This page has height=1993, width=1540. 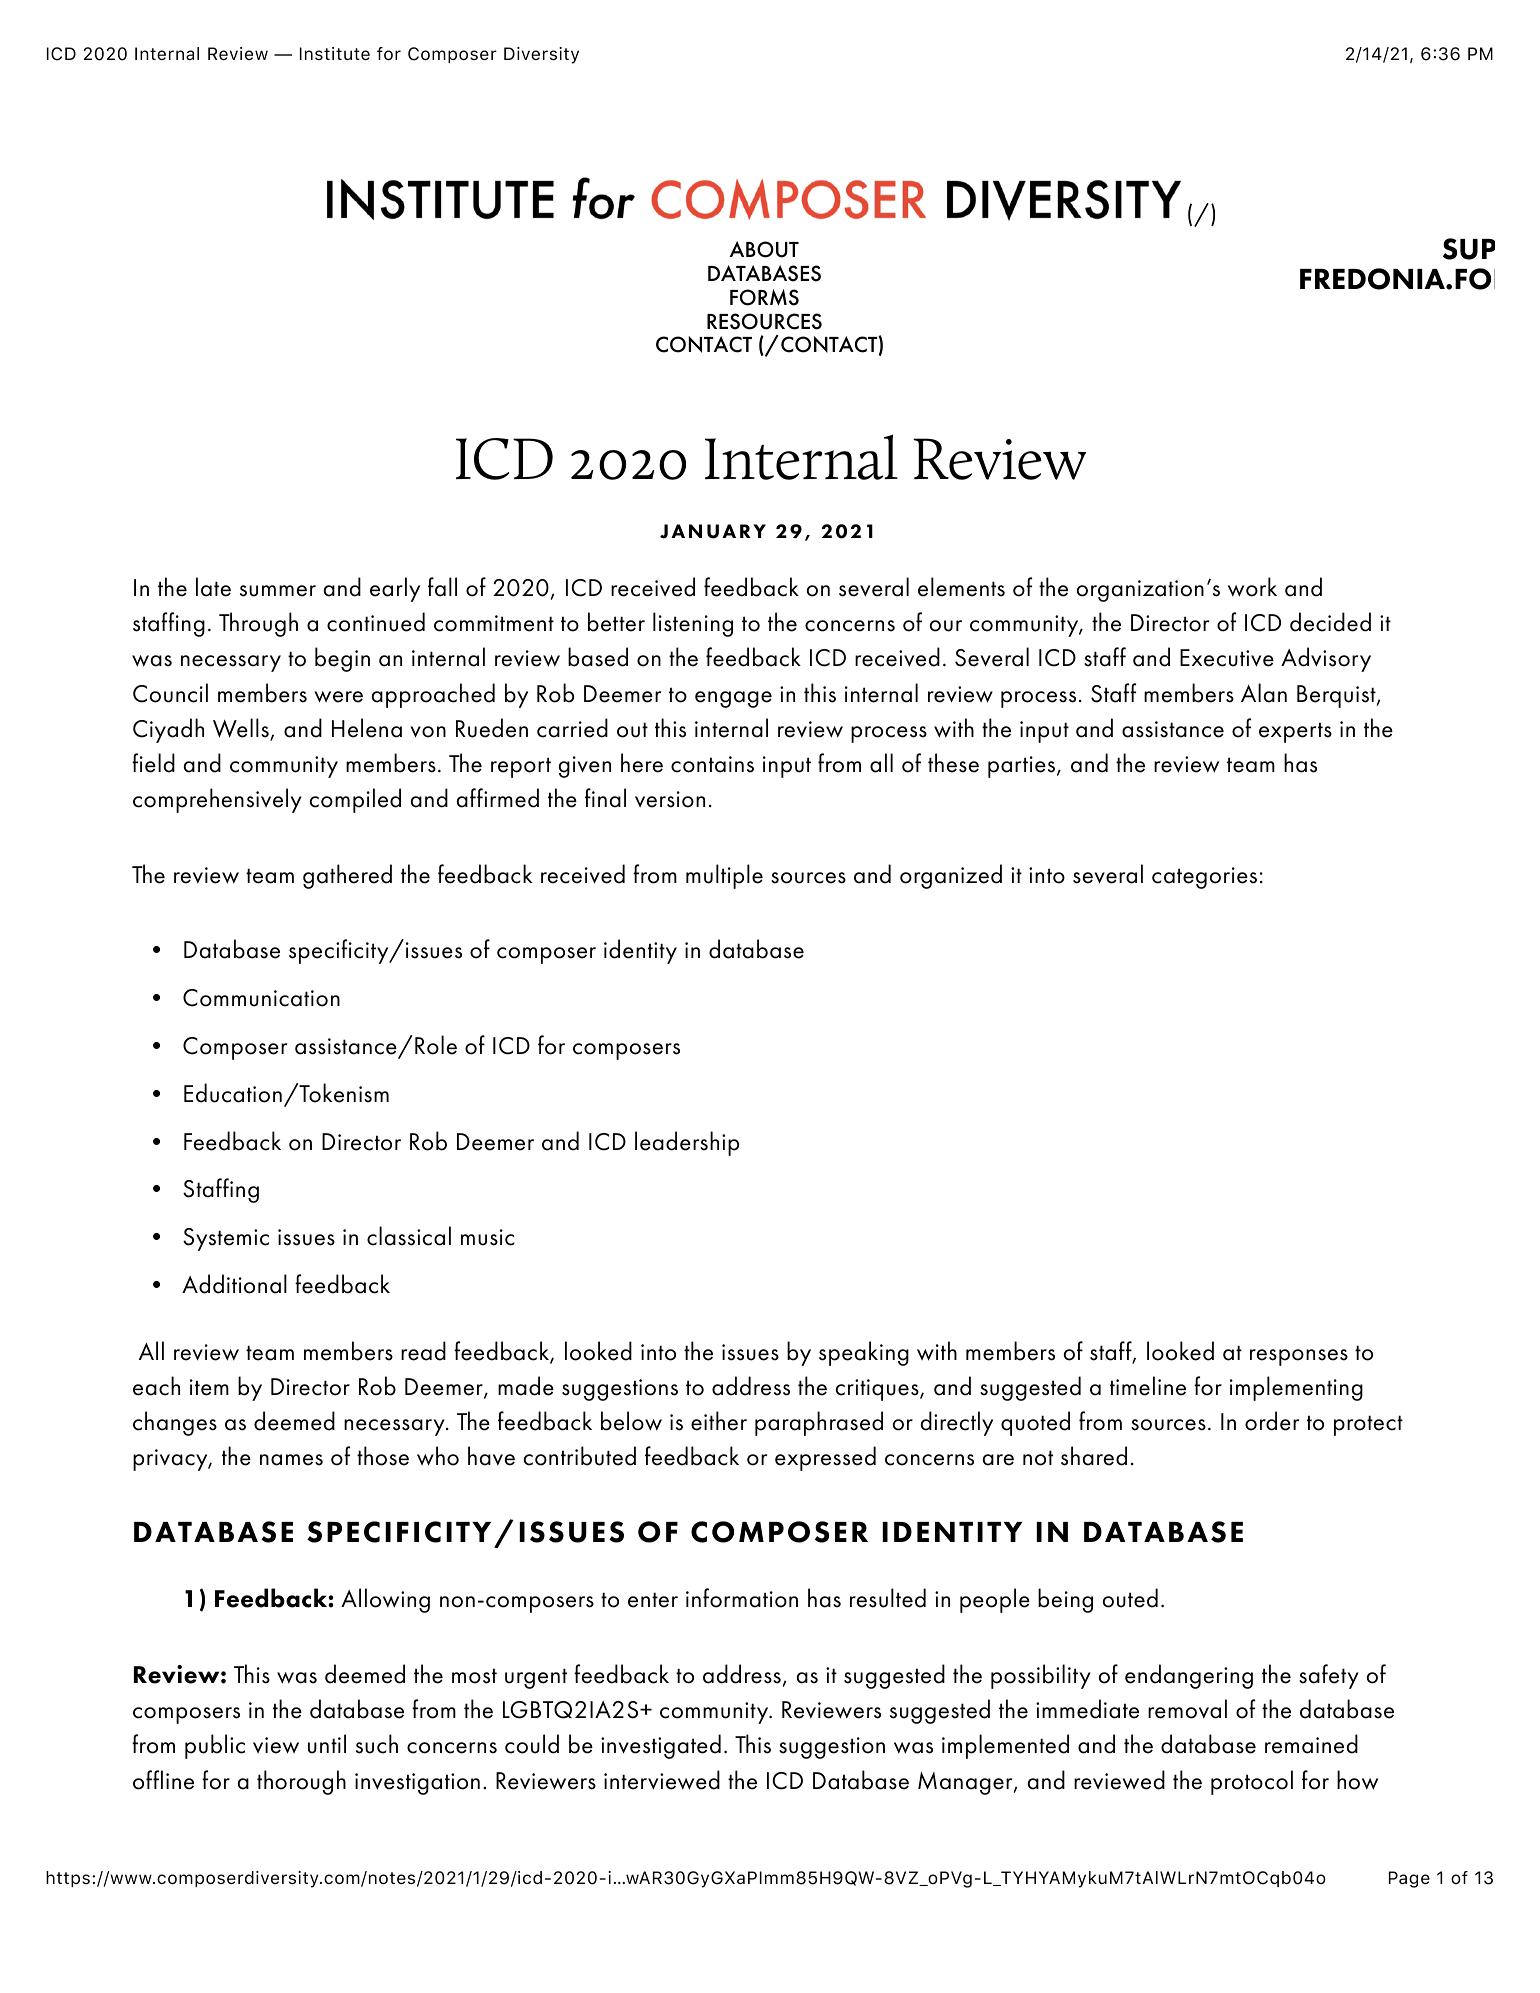 I want to click on ABOUT, so click(x=764, y=249).
